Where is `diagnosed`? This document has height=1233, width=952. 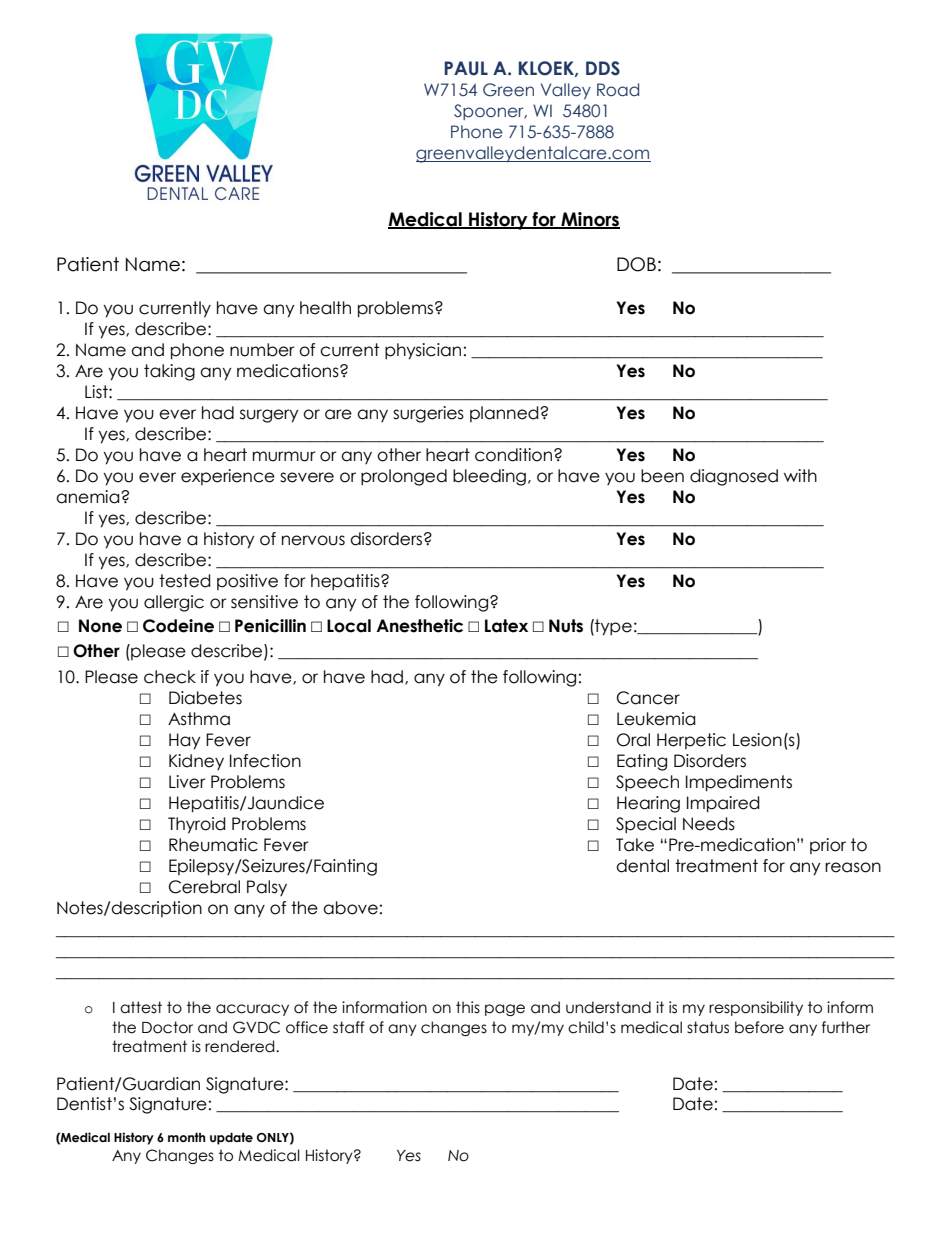
diagnosed is located at coordinates (734, 477).
